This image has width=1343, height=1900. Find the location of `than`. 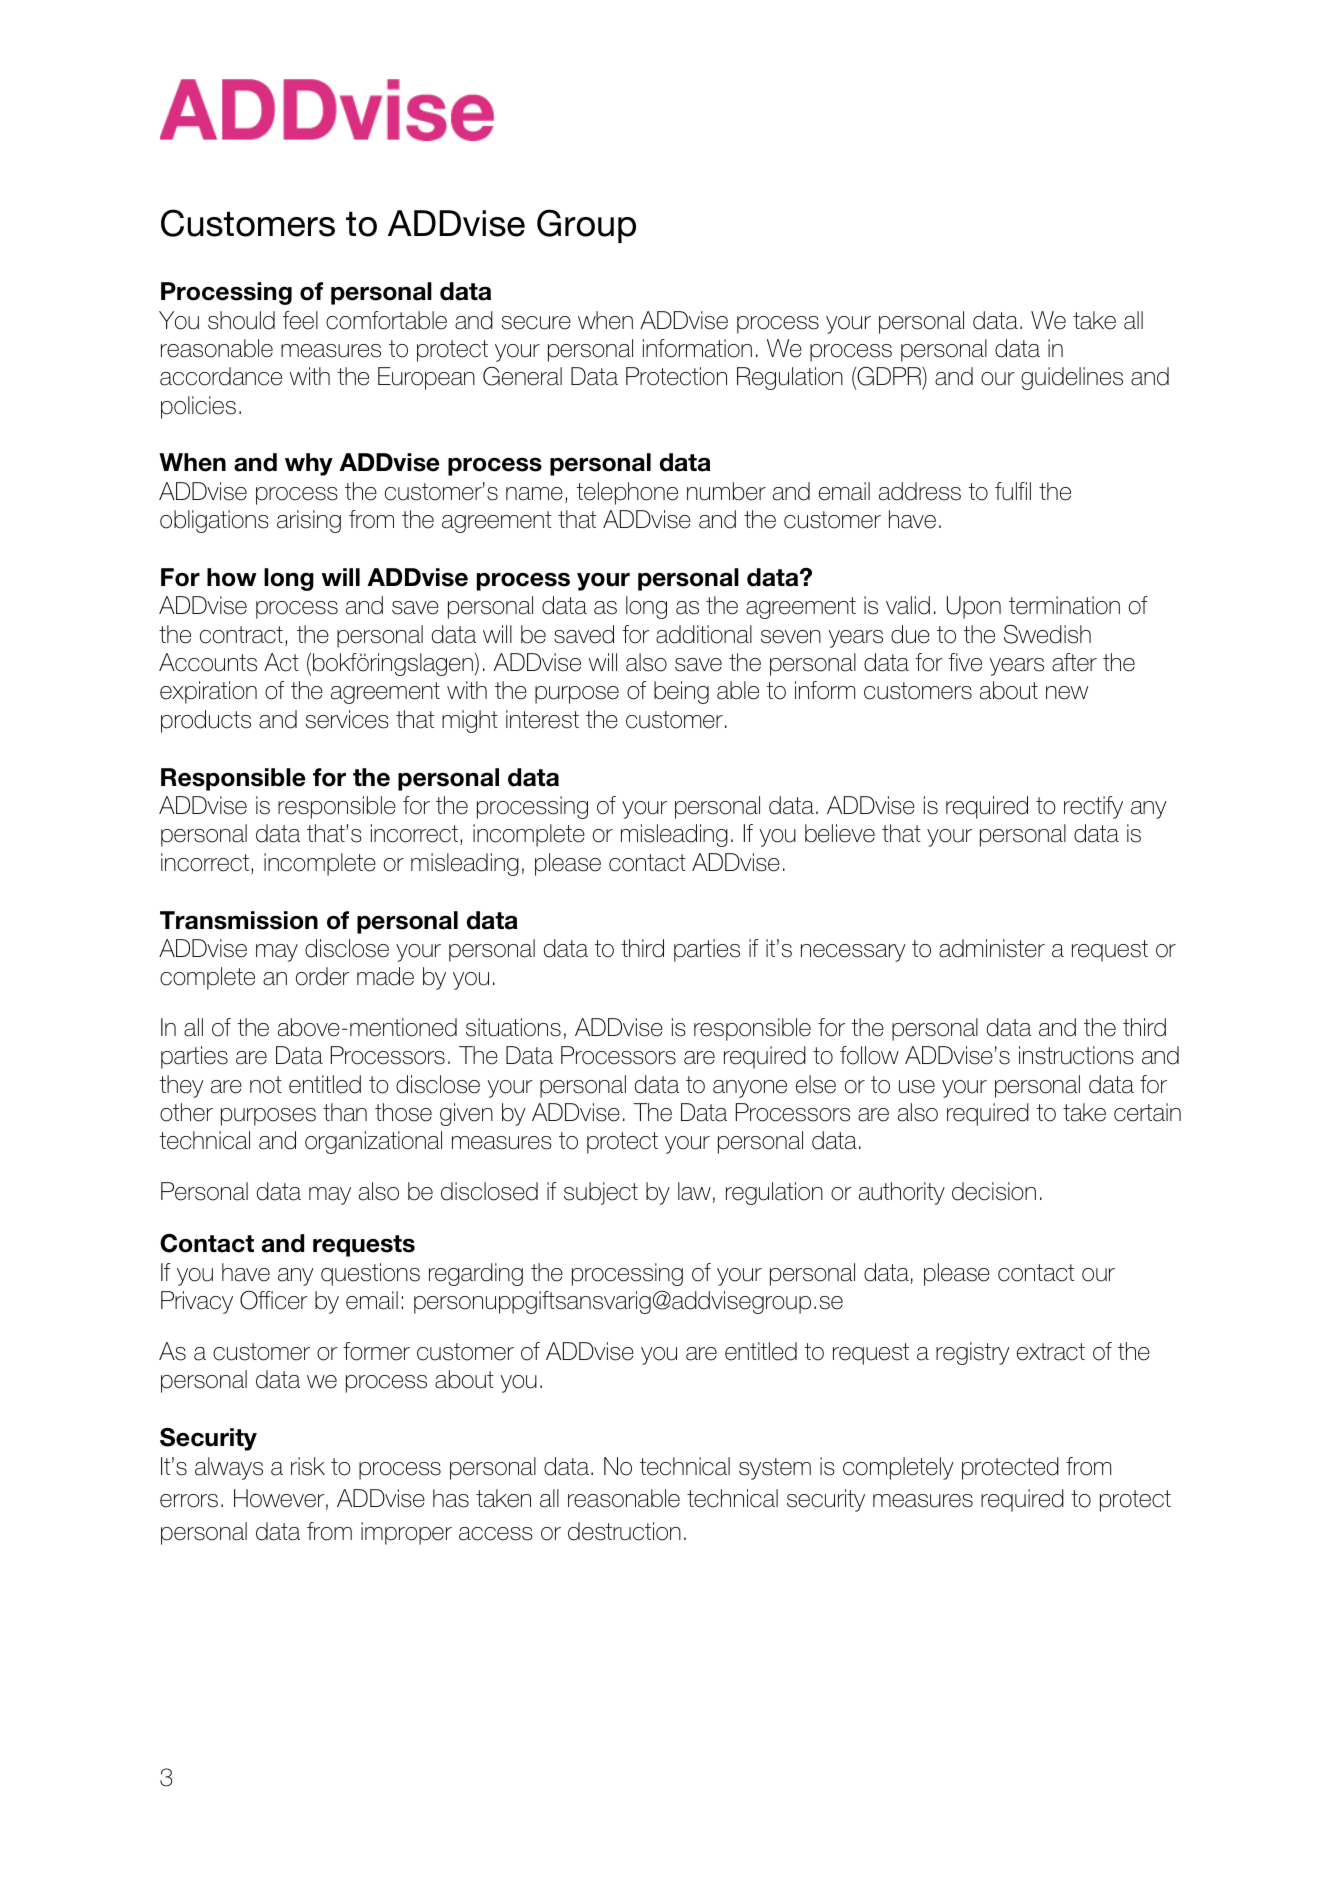

than is located at coordinates (345, 1112).
